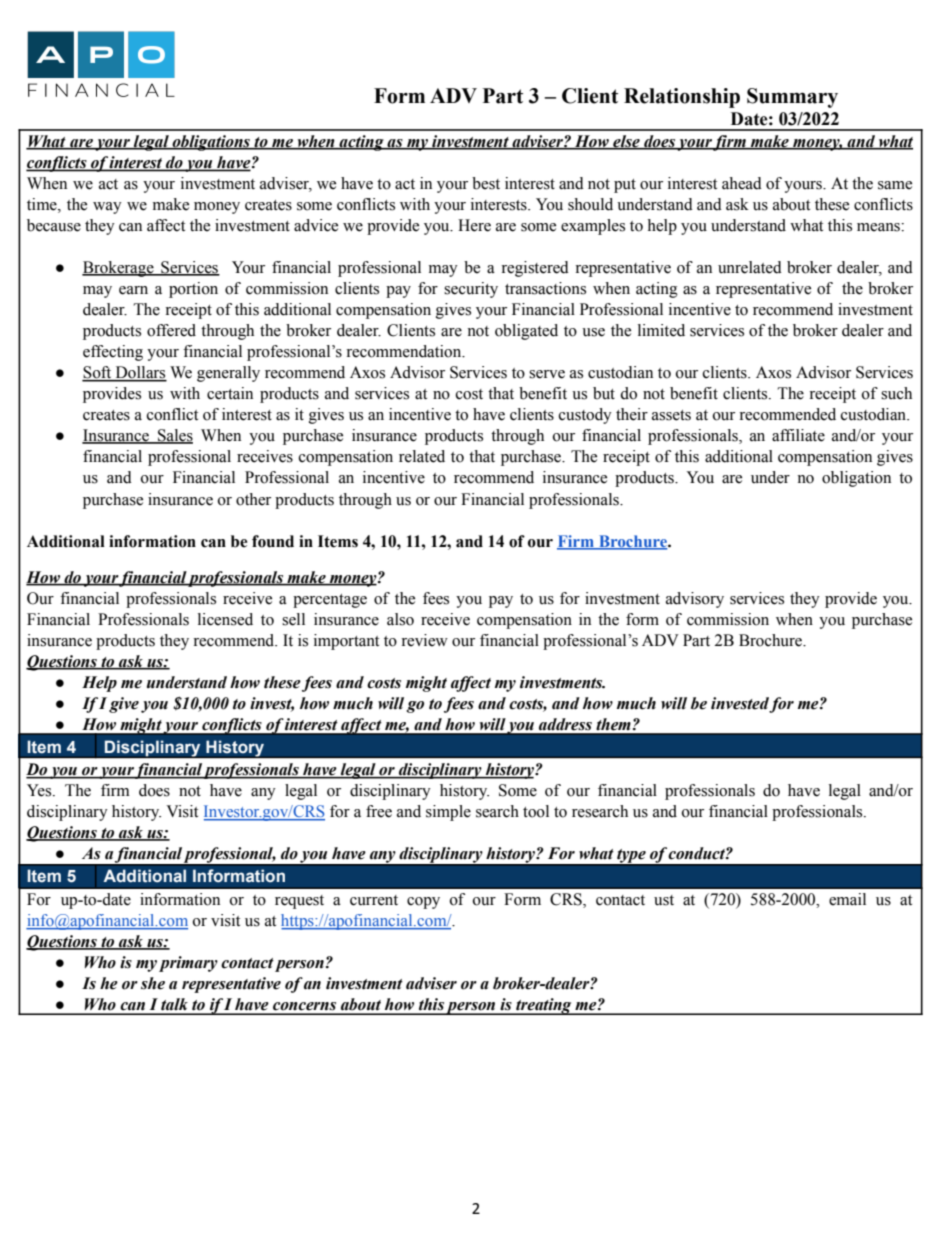 This screenshot has height=1233, width=952. Describe the element at coordinates (107, 208) in the screenshot. I see `way` at that location.
